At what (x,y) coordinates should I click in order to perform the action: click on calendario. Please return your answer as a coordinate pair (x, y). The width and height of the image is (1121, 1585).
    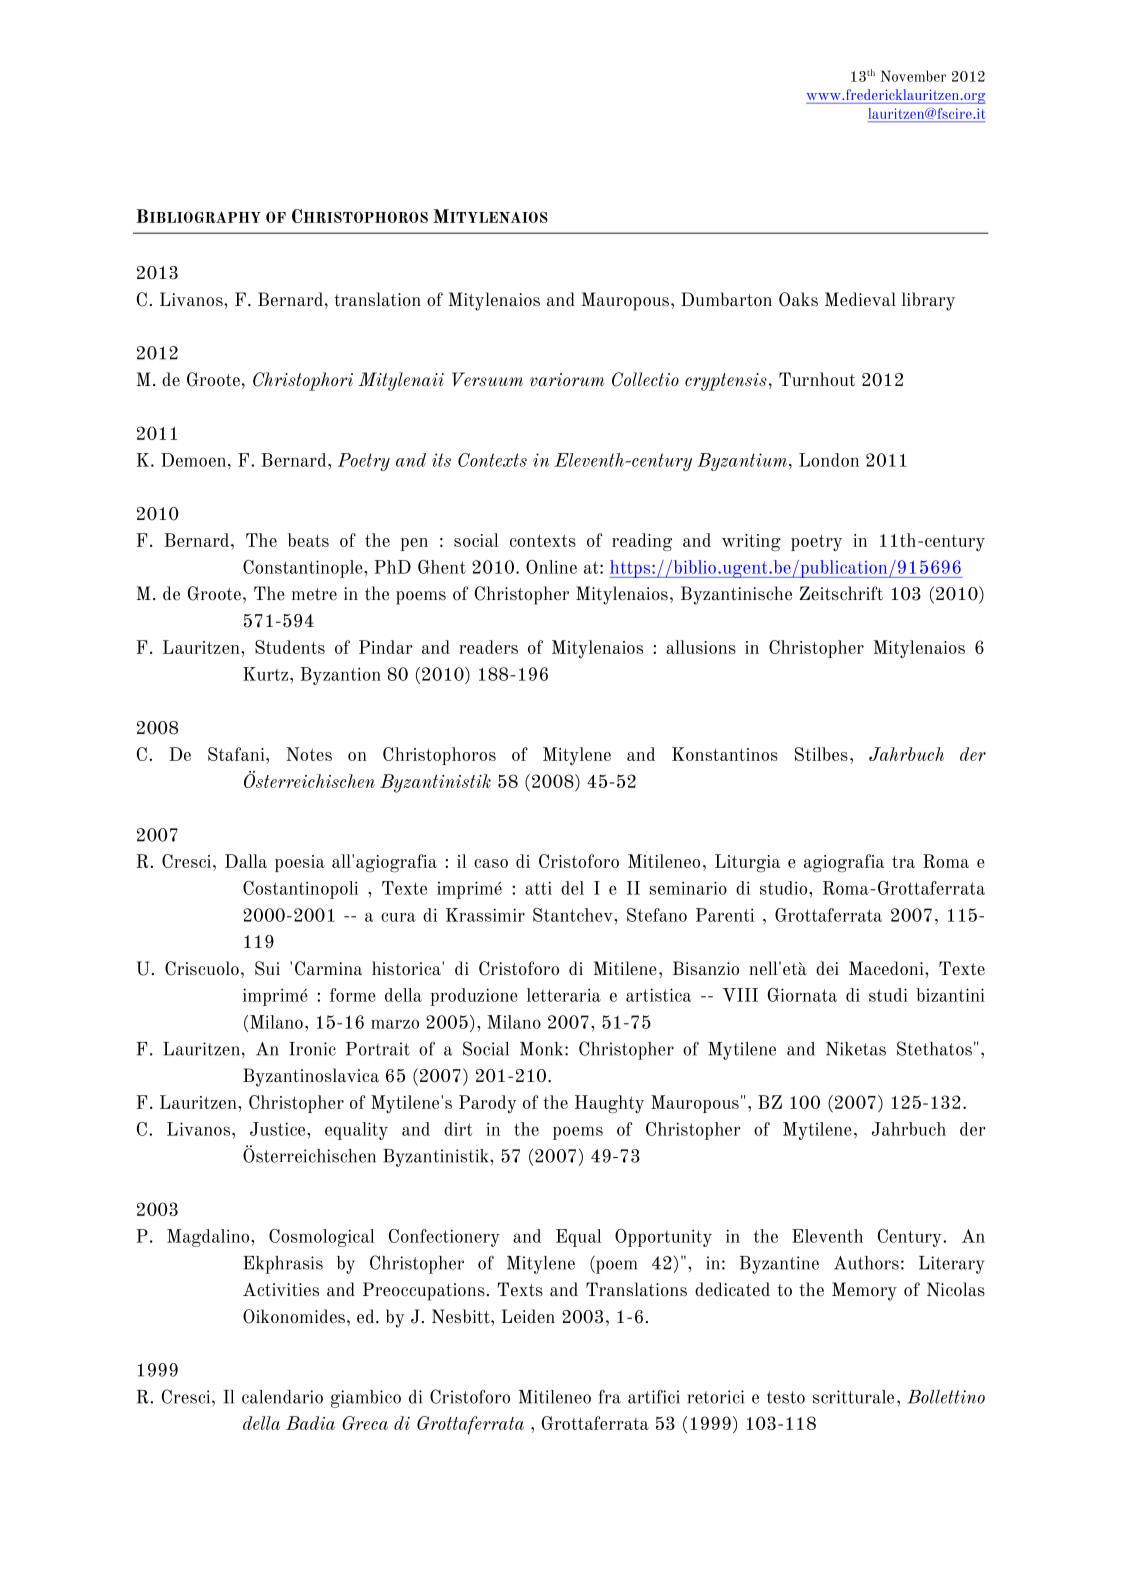
    Looking at the image, I should click on (282, 1397).
